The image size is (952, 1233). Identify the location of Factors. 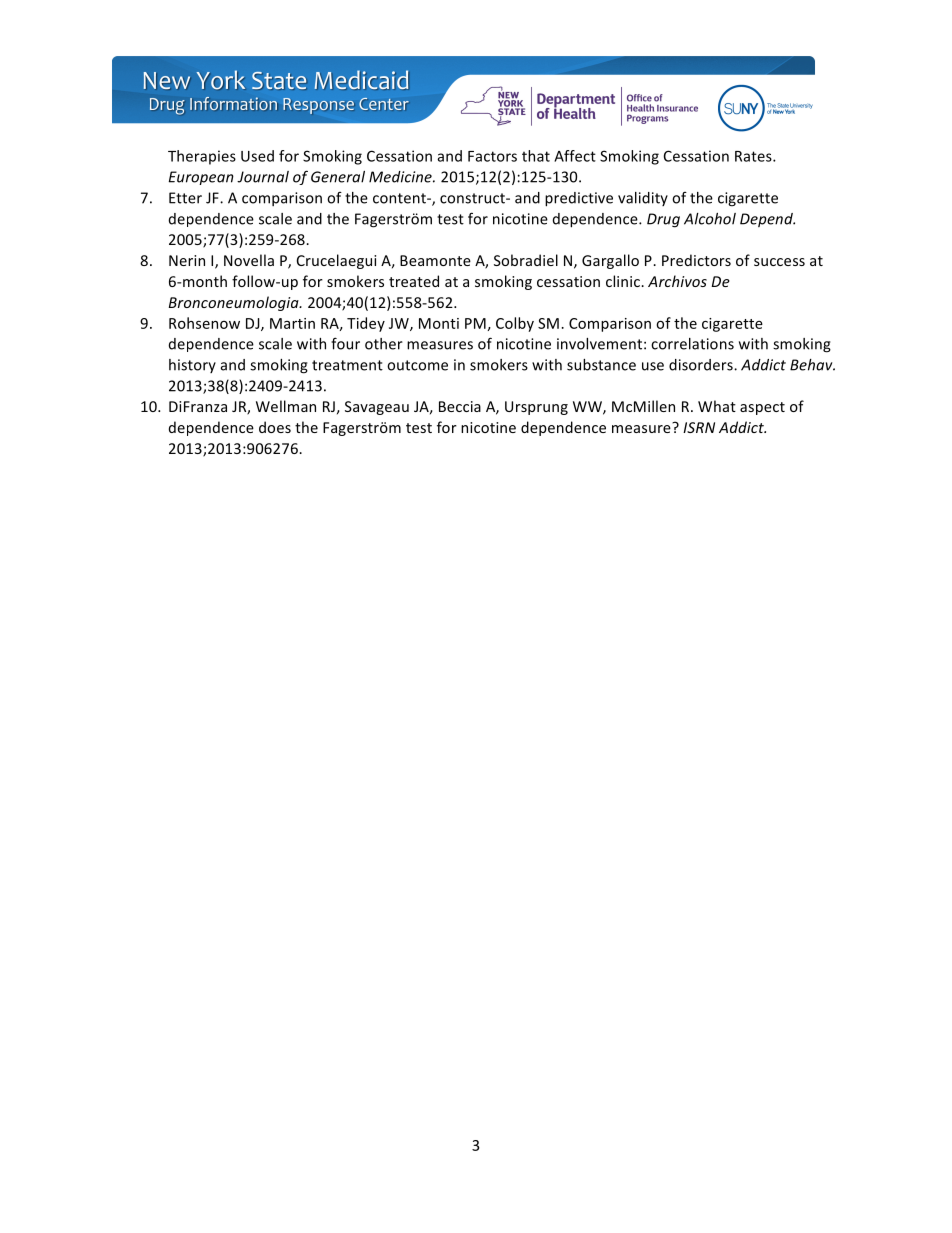
(492, 156).
